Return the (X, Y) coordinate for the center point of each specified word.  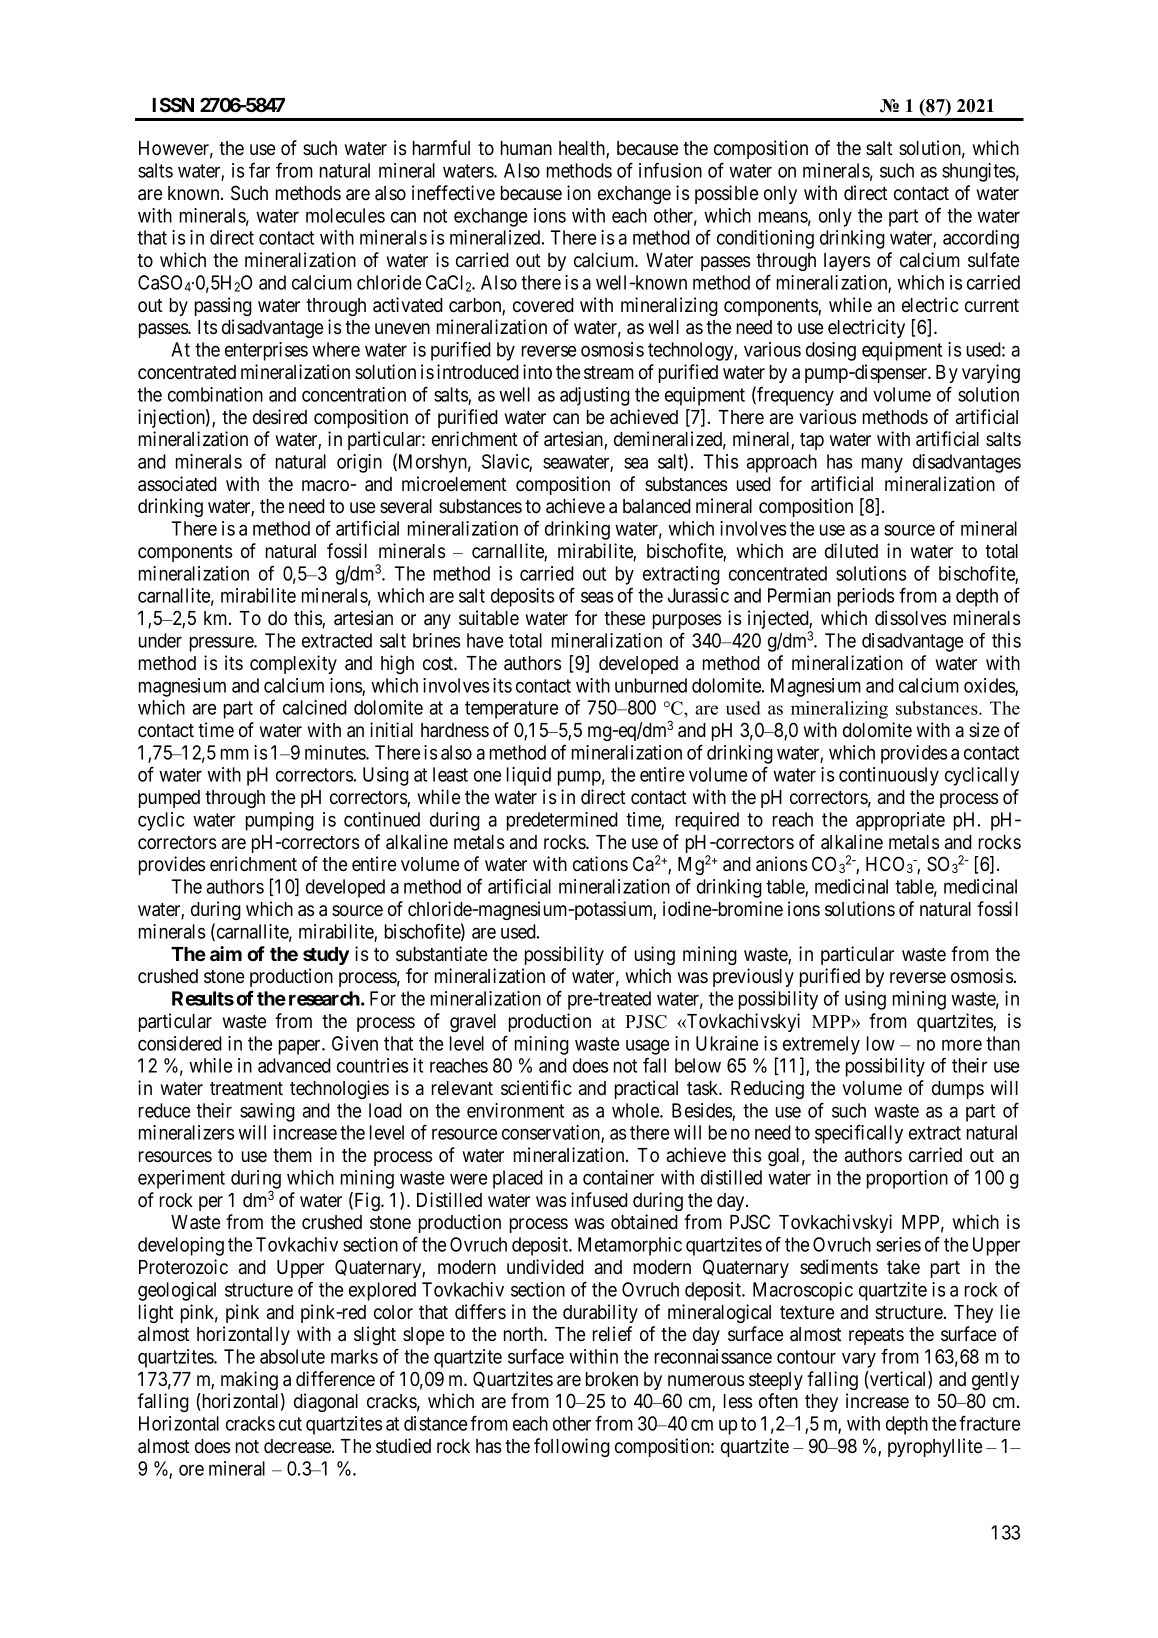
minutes (336, 752)
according (981, 239)
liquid (529, 776)
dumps (958, 1090)
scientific (536, 1088)
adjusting (595, 396)
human (526, 148)
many (882, 465)
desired (280, 417)
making (249, 1380)
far (259, 170)
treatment (246, 1089)
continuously (889, 776)
